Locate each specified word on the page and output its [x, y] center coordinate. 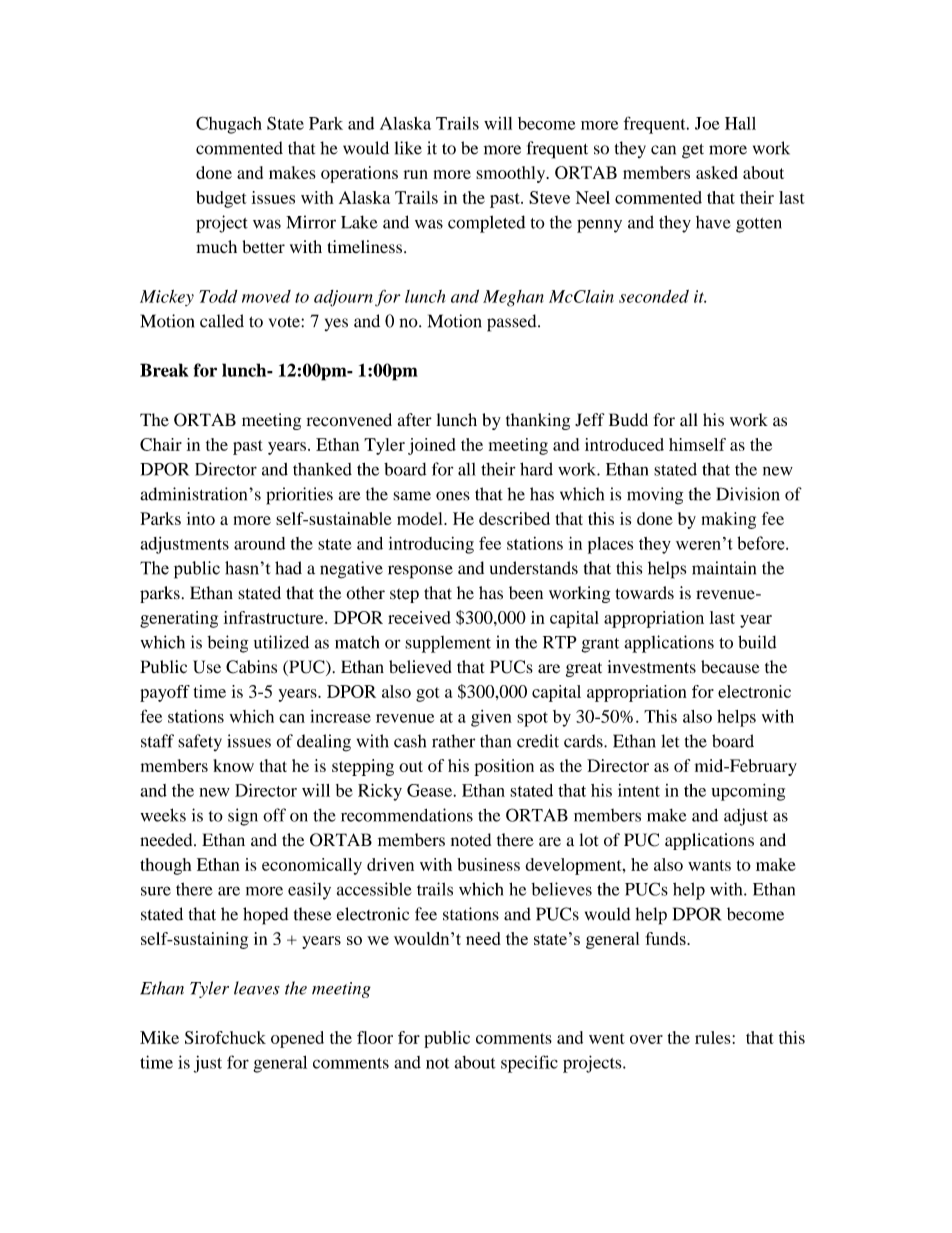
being [227, 644]
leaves [257, 988]
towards [644, 593]
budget [221, 199]
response [420, 572]
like [408, 148]
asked [717, 172]
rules [713, 1037]
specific [529, 1064]
